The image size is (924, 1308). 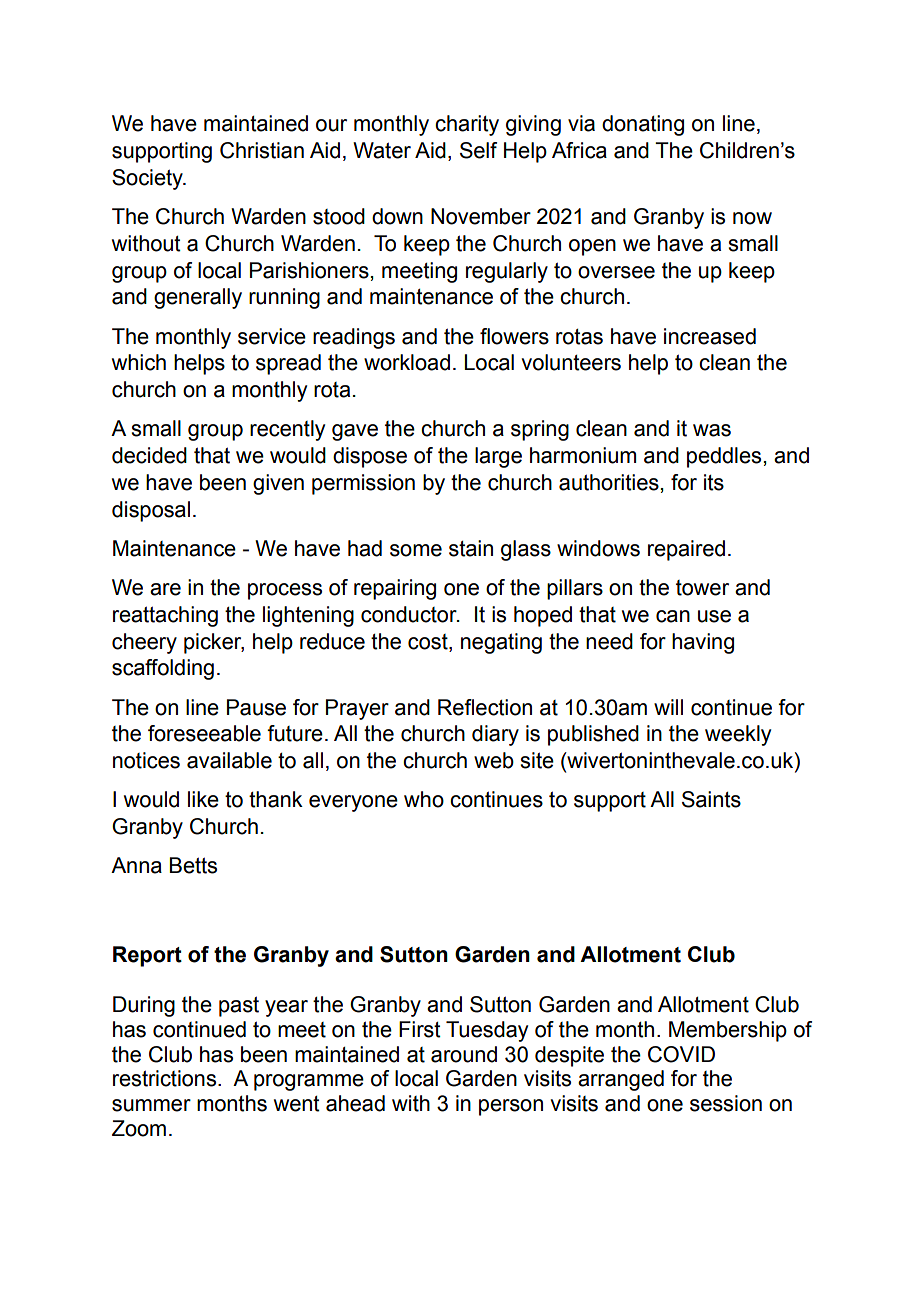 I want to click on peddles, so click(x=724, y=457).
